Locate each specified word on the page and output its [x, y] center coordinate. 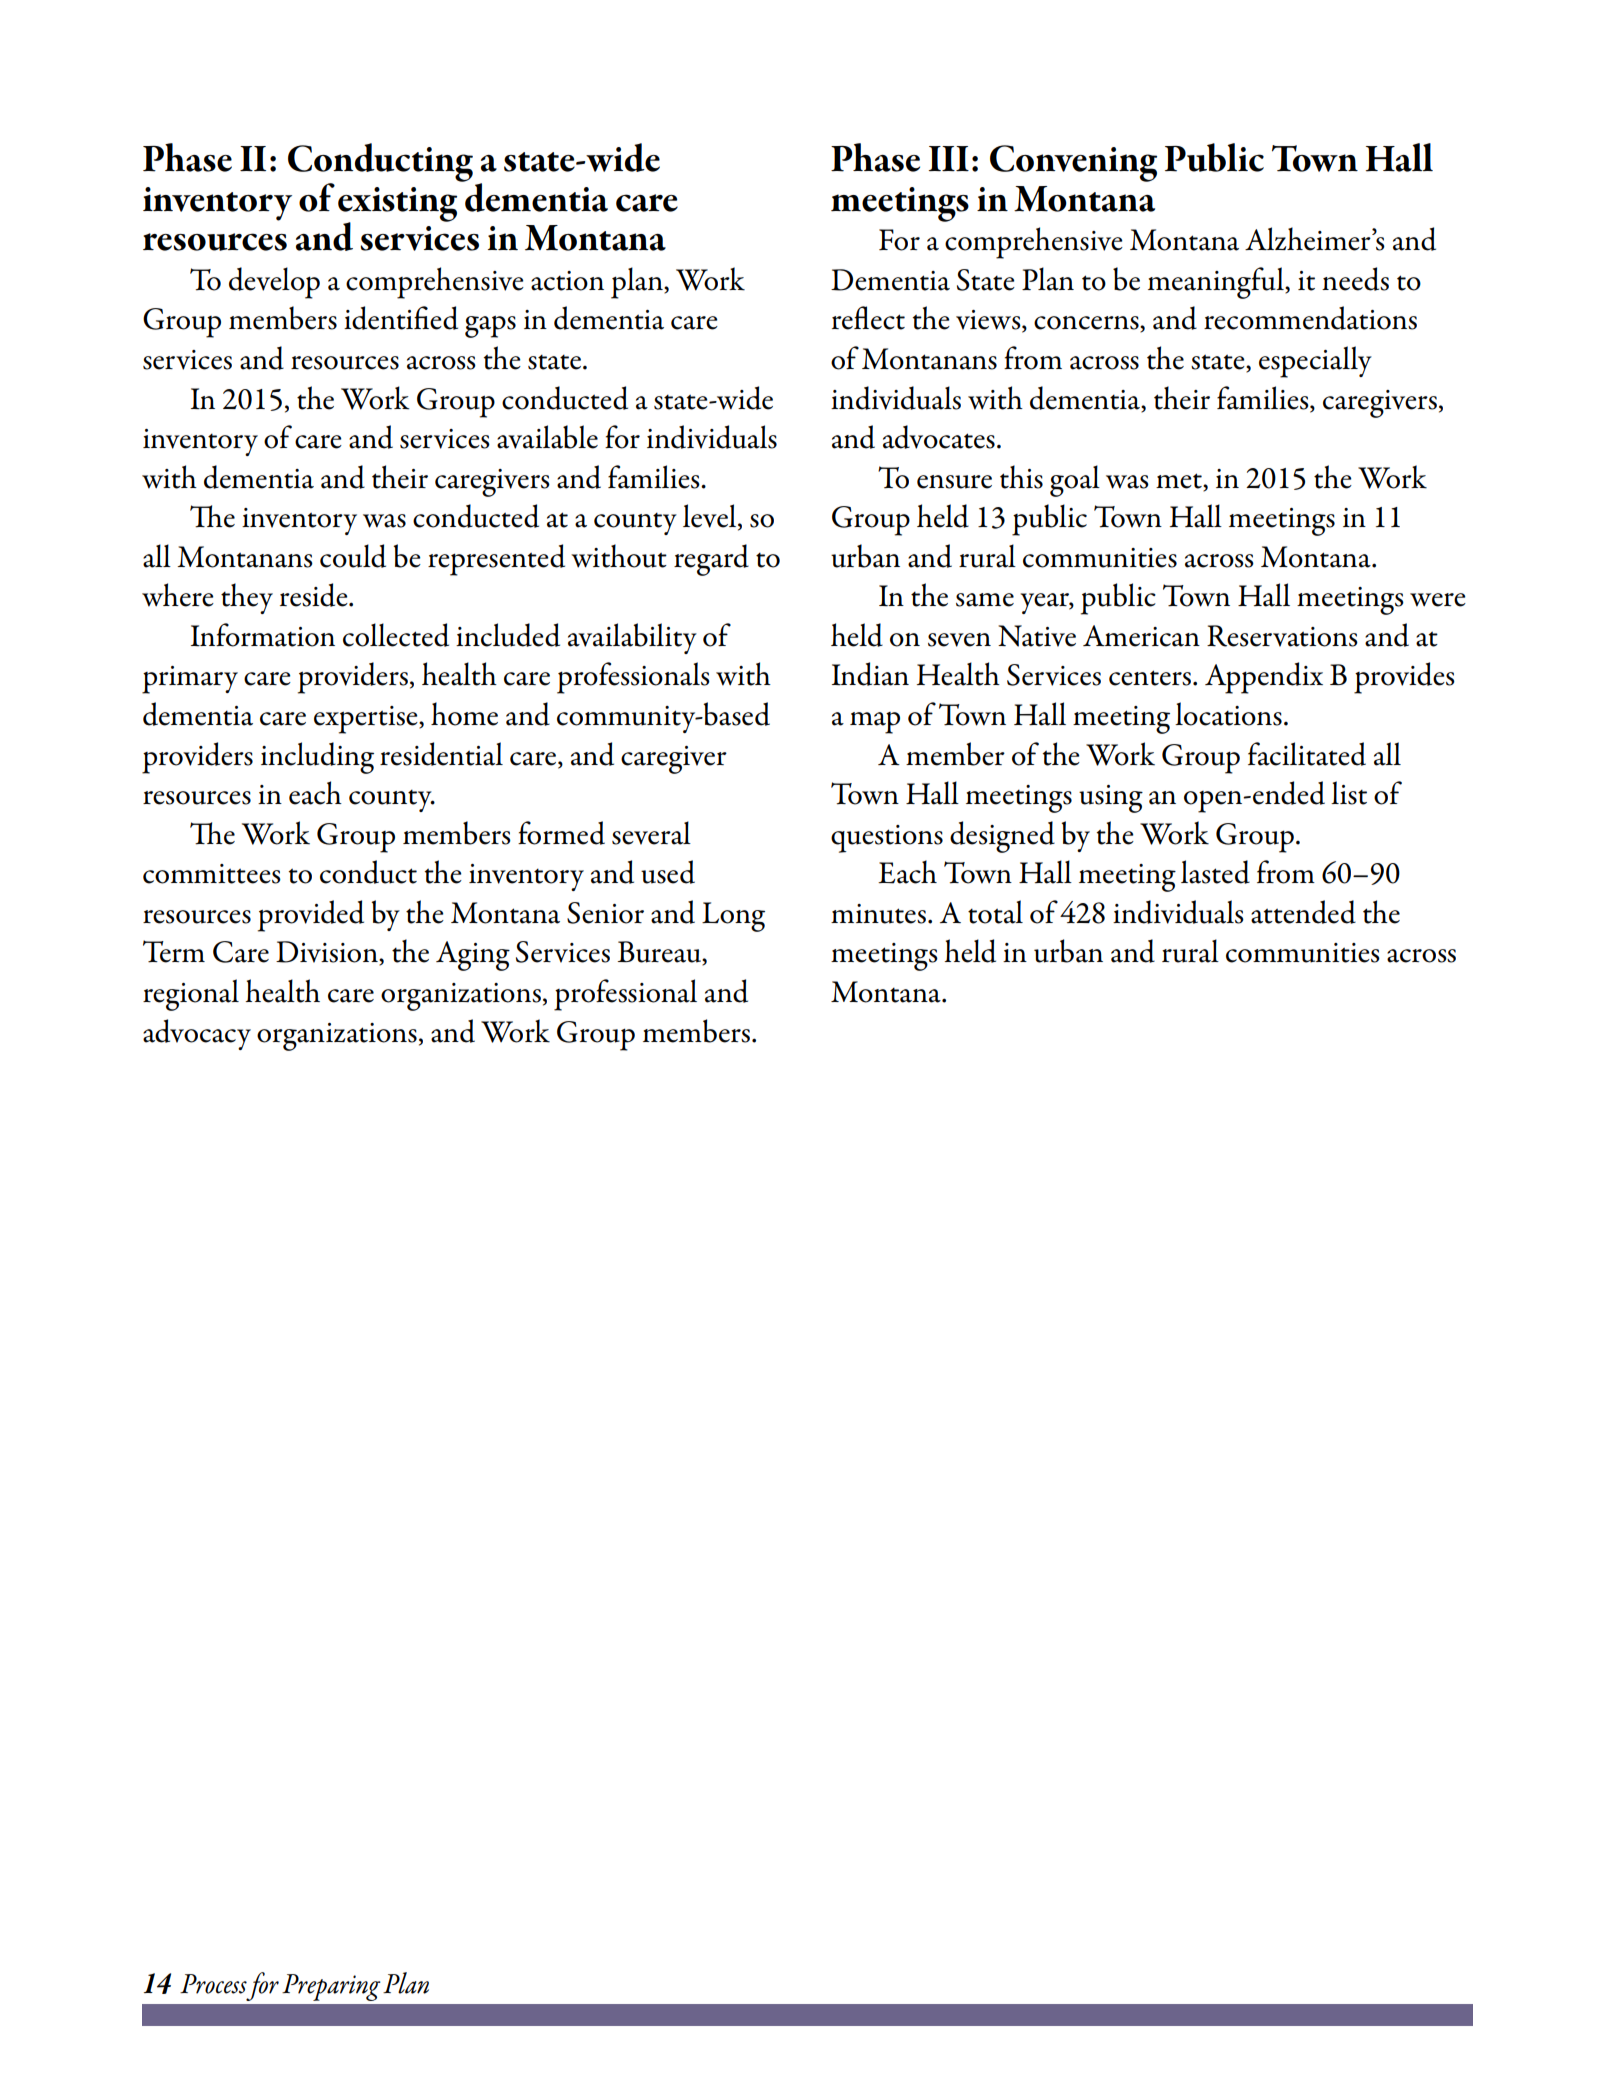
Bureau [660, 953]
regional [191, 995]
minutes [878, 914]
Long [733, 917]
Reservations [1282, 636]
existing [397, 205]
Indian [870, 674]
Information [263, 635]
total [995, 912]
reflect [868, 318]
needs [1355, 279]
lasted [1215, 872]
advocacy [197, 1034]
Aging [473, 956]
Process [213, 1984]
